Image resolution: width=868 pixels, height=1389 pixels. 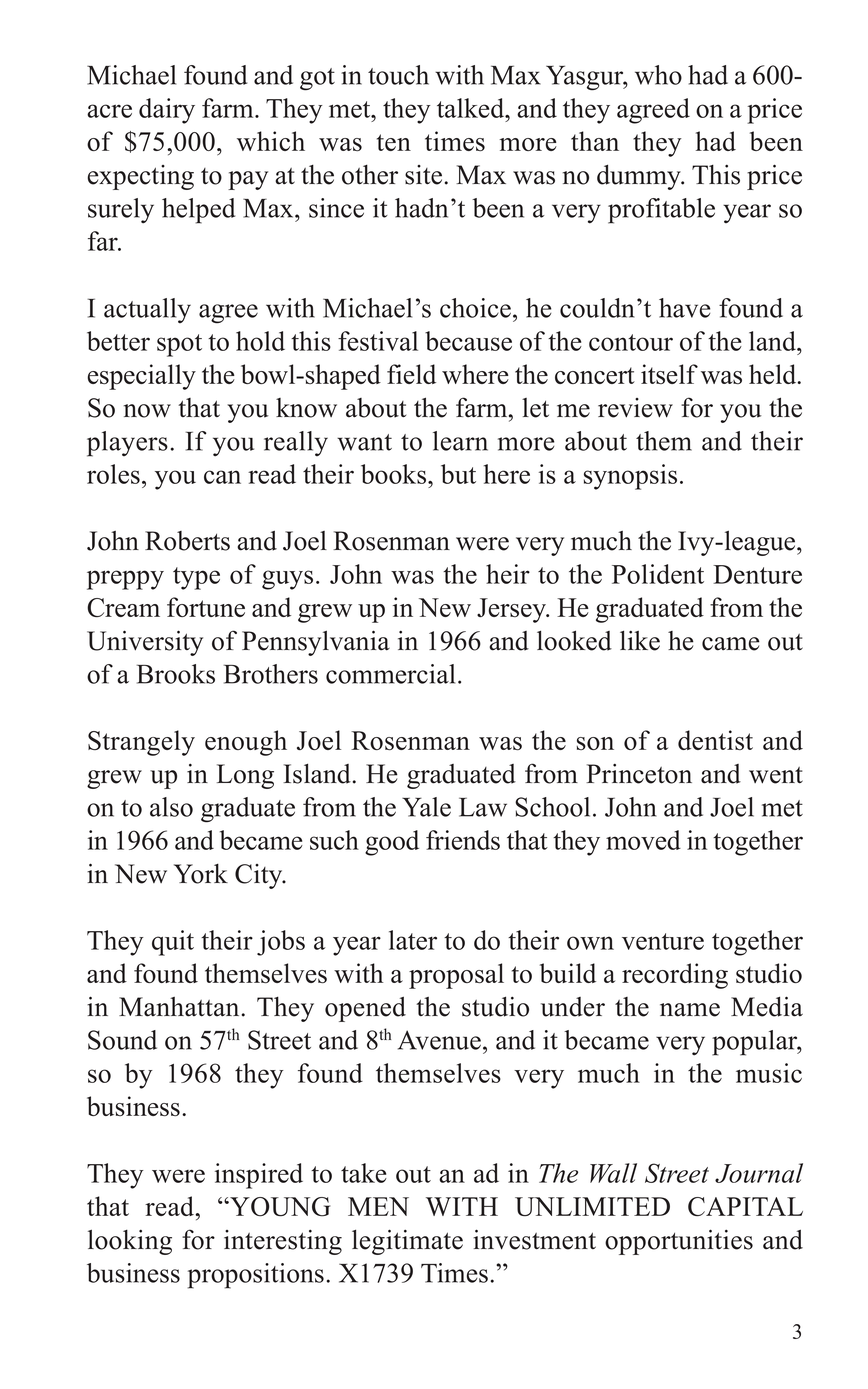 What do you see at coordinates (472, 108) in the screenshot?
I see `talked` at bounding box center [472, 108].
